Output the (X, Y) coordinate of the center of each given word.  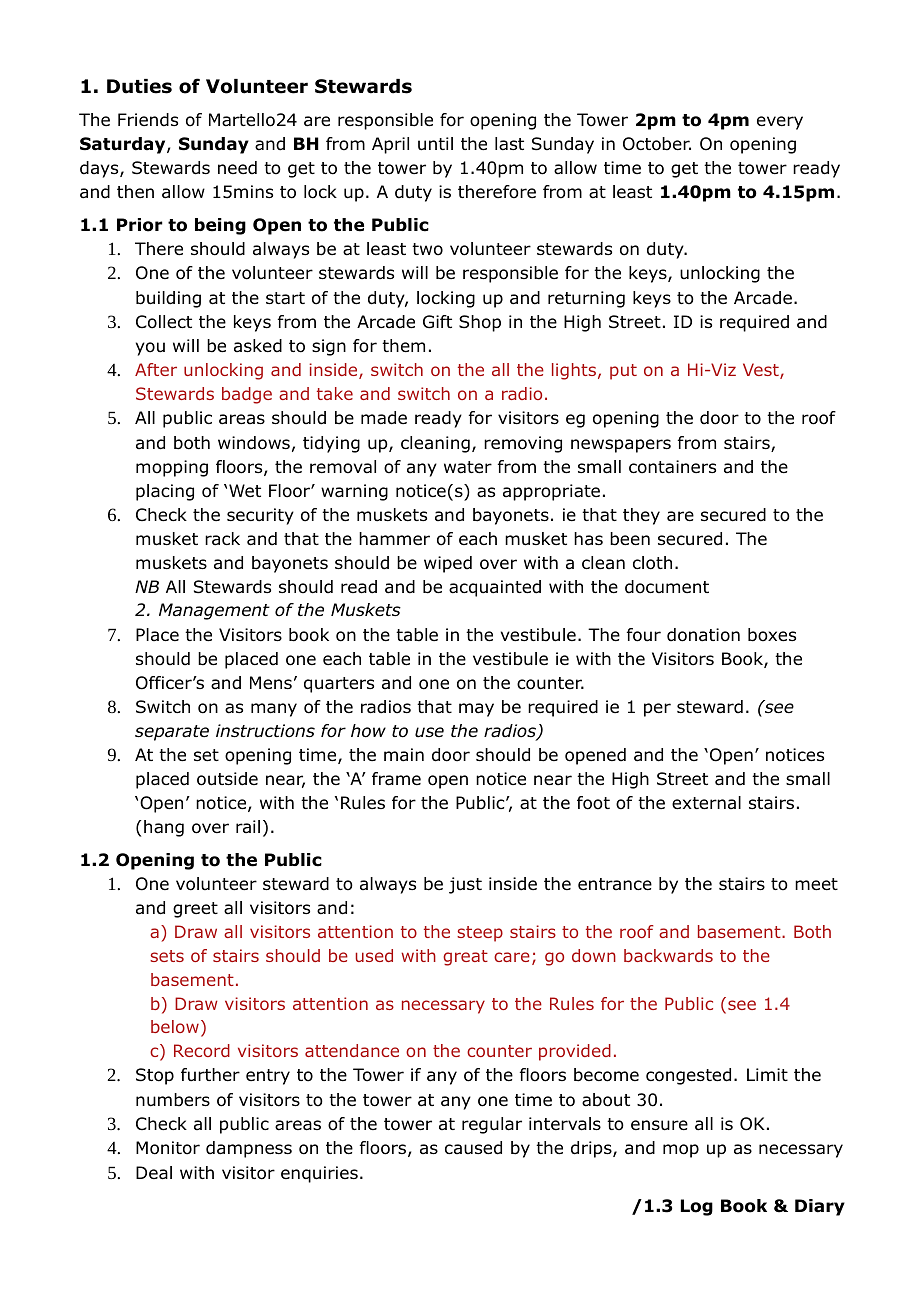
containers (672, 467)
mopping (172, 468)
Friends (148, 120)
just (465, 885)
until (435, 144)
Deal (154, 1173)
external (706, 803)
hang (164, 828)
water (468, 467)
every (780, 123)
